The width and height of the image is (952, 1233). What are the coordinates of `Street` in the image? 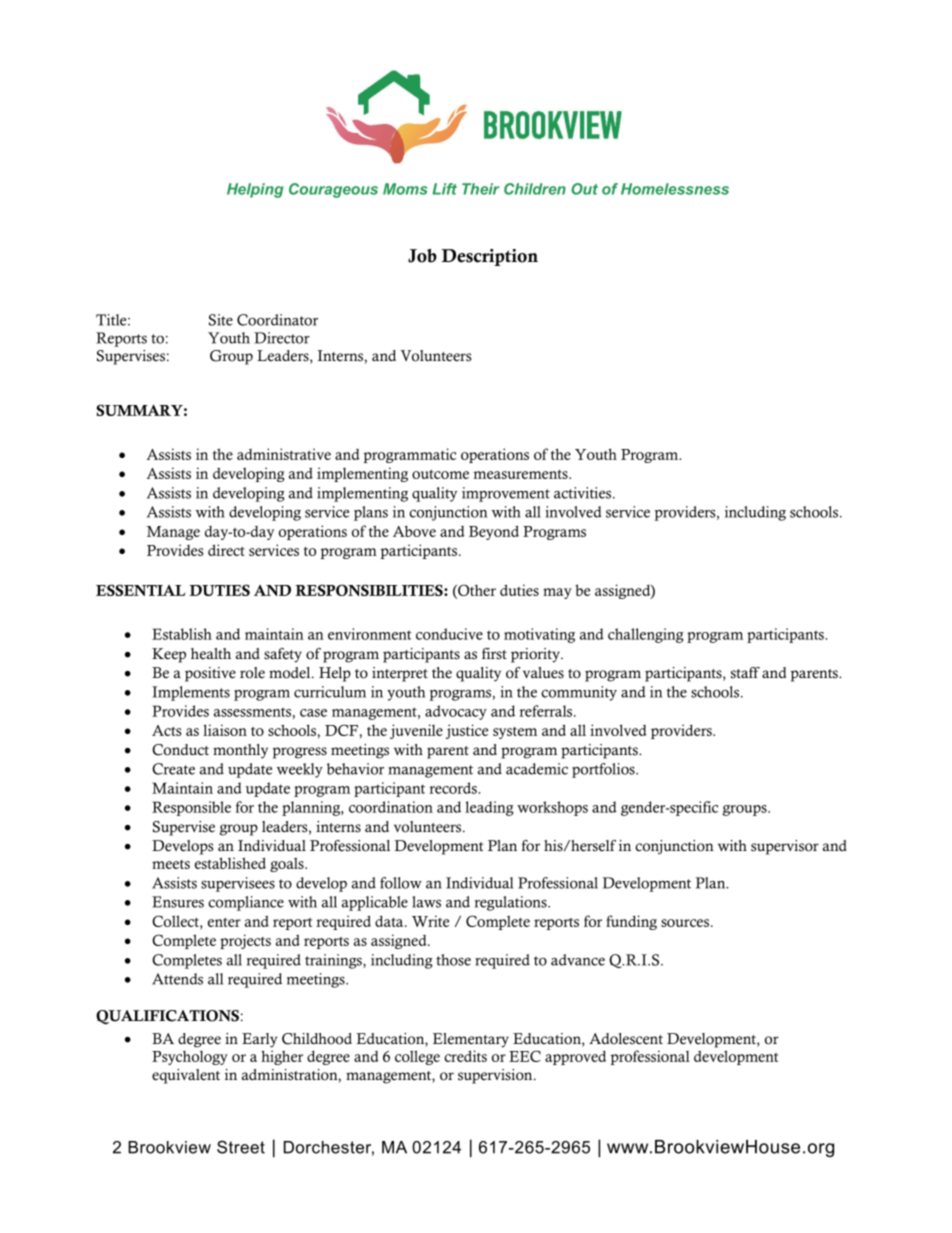 It's located at (241, 1147).
